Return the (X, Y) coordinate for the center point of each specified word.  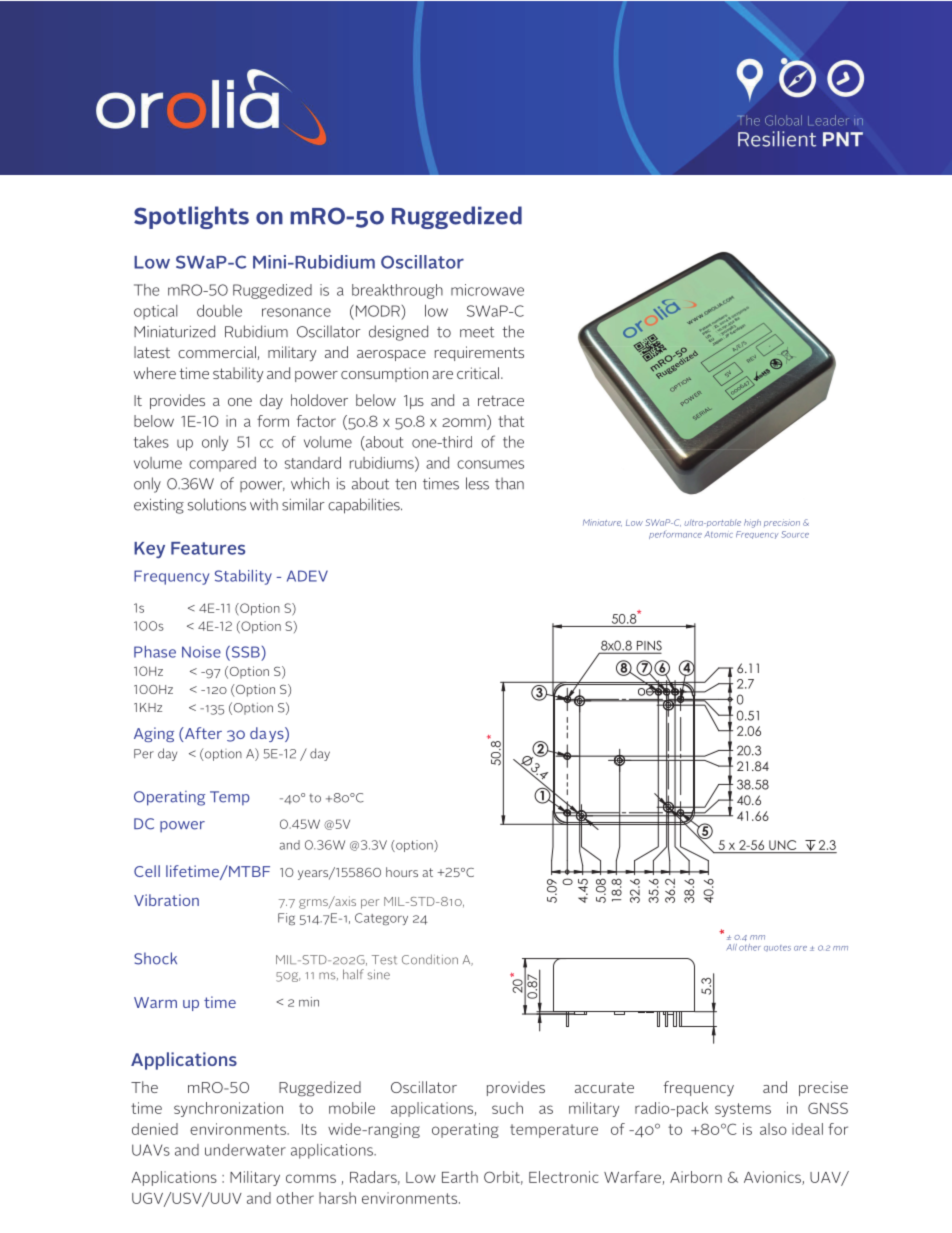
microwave (487, 290)
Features (208, 548)
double (219, 310)
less (477, 483)
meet (477, 332)
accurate (604, 1087)
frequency (698, 1088)
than (509, 483)
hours (402, 872)
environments (239, 1129)
